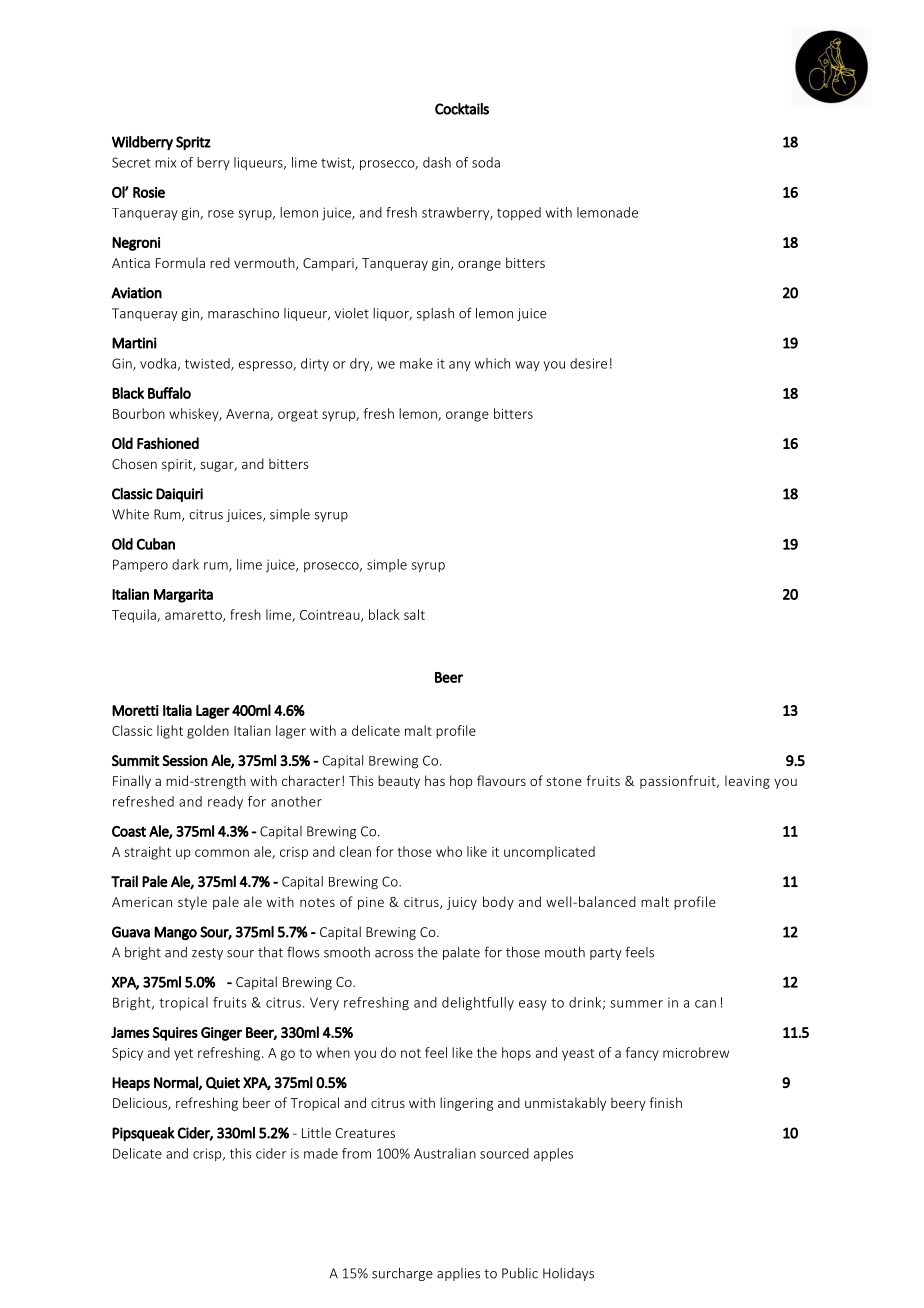  I want to click on party, so click(606, 954).
